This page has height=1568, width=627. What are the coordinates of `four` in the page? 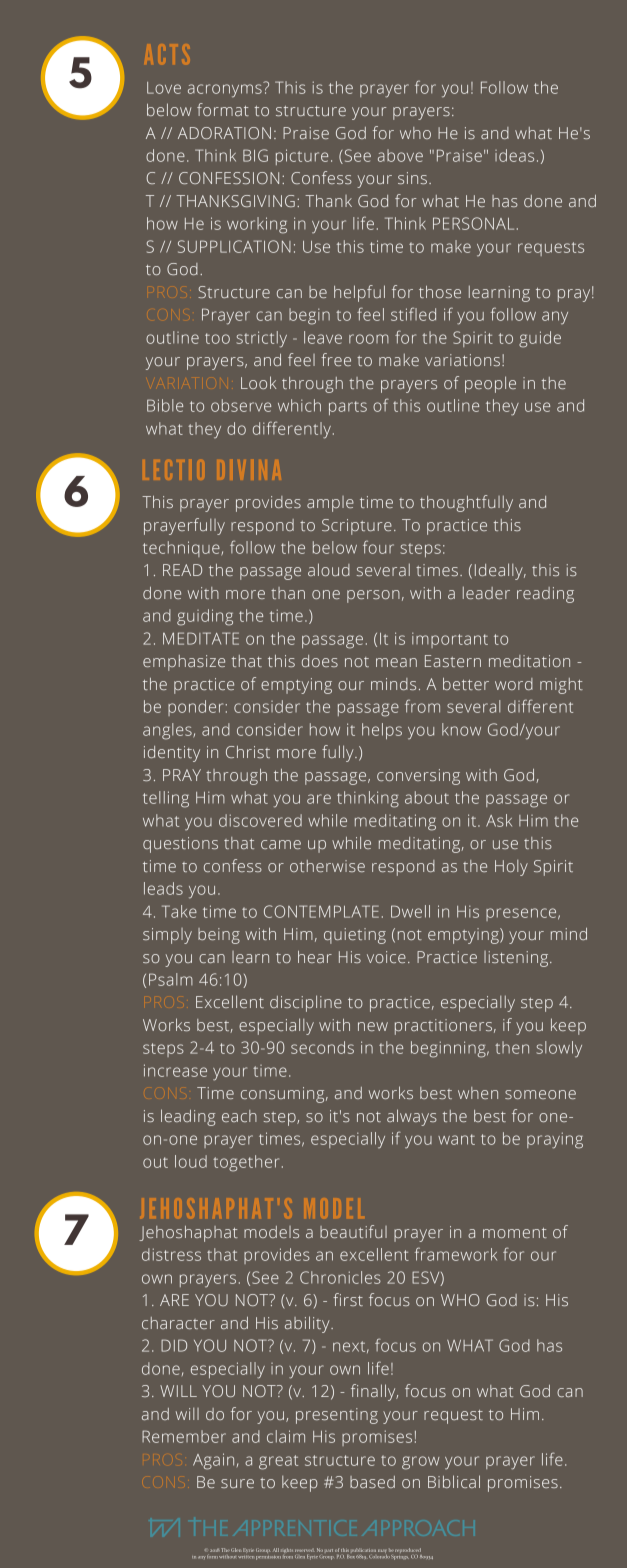 It's located at (378, 547).
